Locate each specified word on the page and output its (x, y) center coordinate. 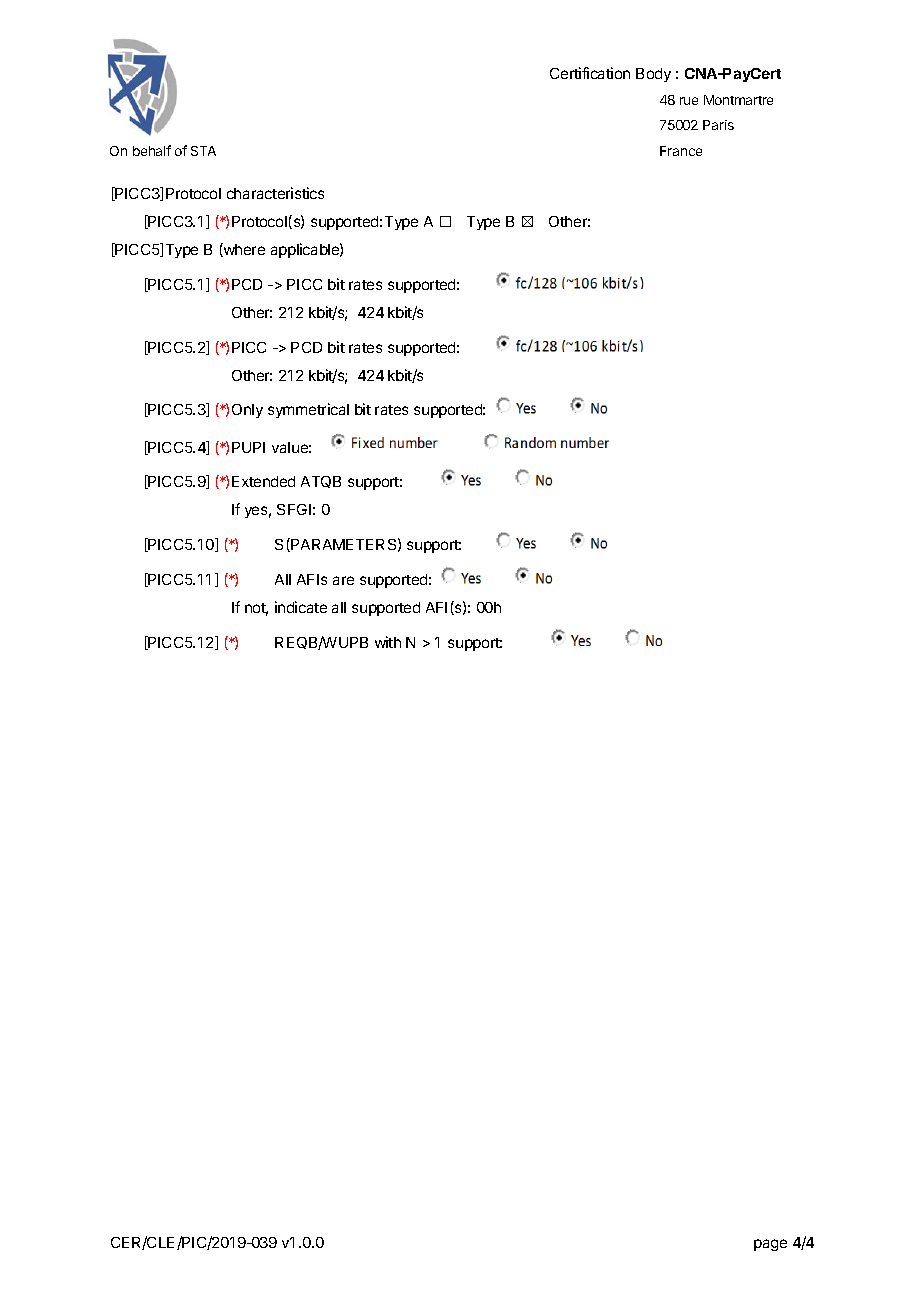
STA (203, 151)
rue (689, 101)
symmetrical (308, 410)
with (388, 642)
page (770, 1245)
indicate (301, 607)
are (343, 580)
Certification (590, 73)
